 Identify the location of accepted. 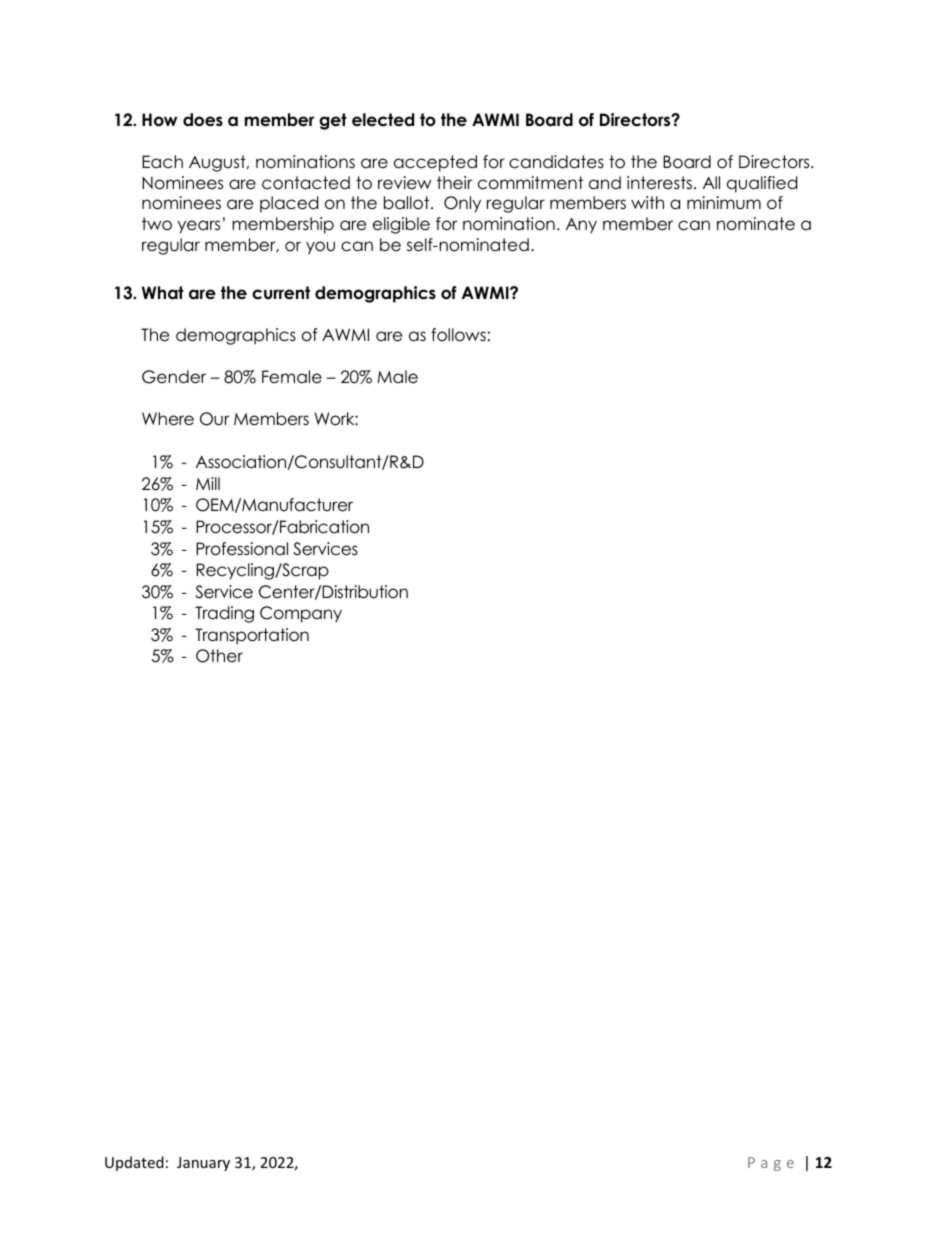
(435, 163).
